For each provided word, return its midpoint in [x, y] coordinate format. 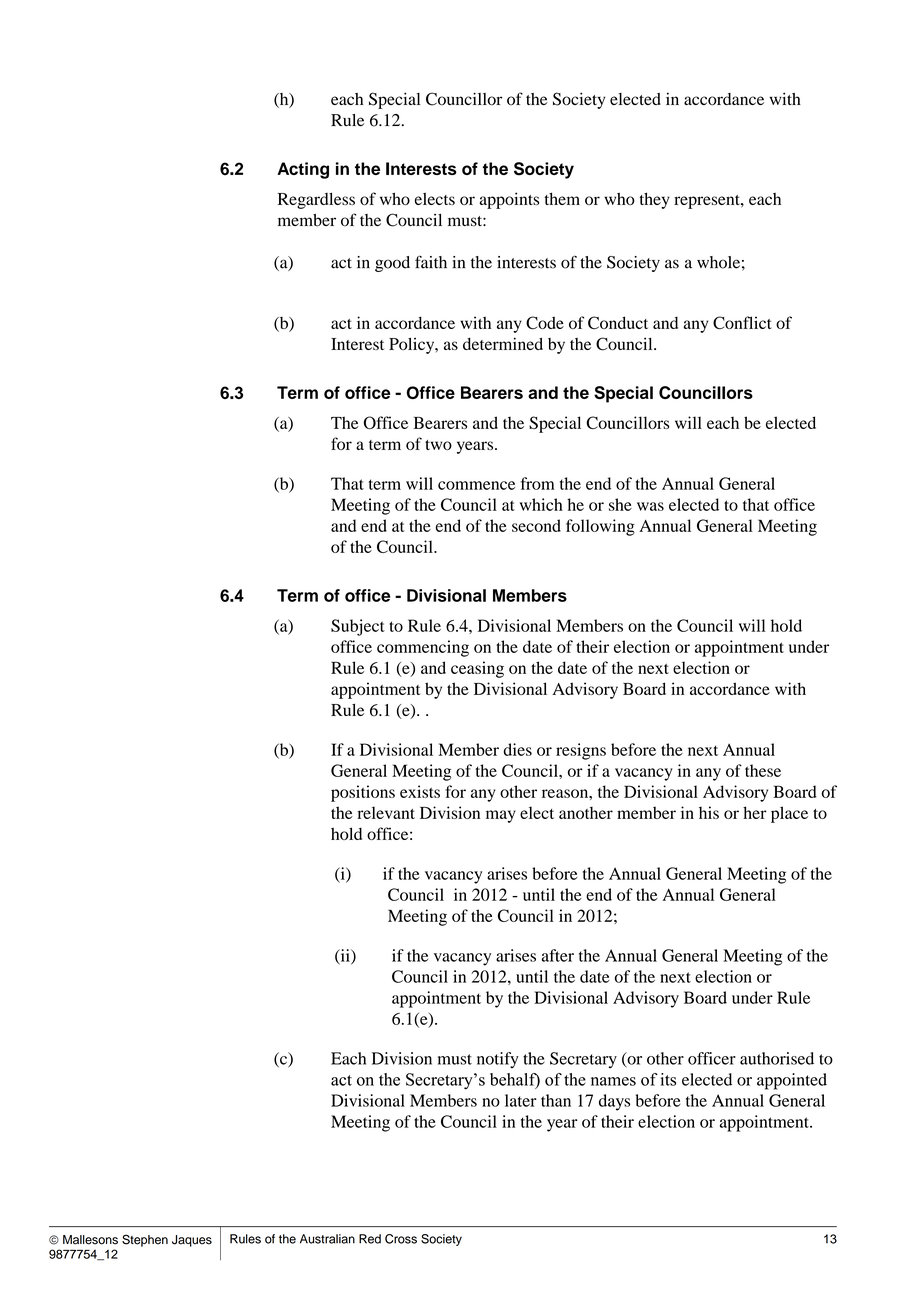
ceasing [477, 669]
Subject [358, 627]
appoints [509, 200]
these [763, 770]
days [614, 1102]
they [654, 200]
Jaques [192, 1241]
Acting [303, 170]
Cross [401, 1239]
